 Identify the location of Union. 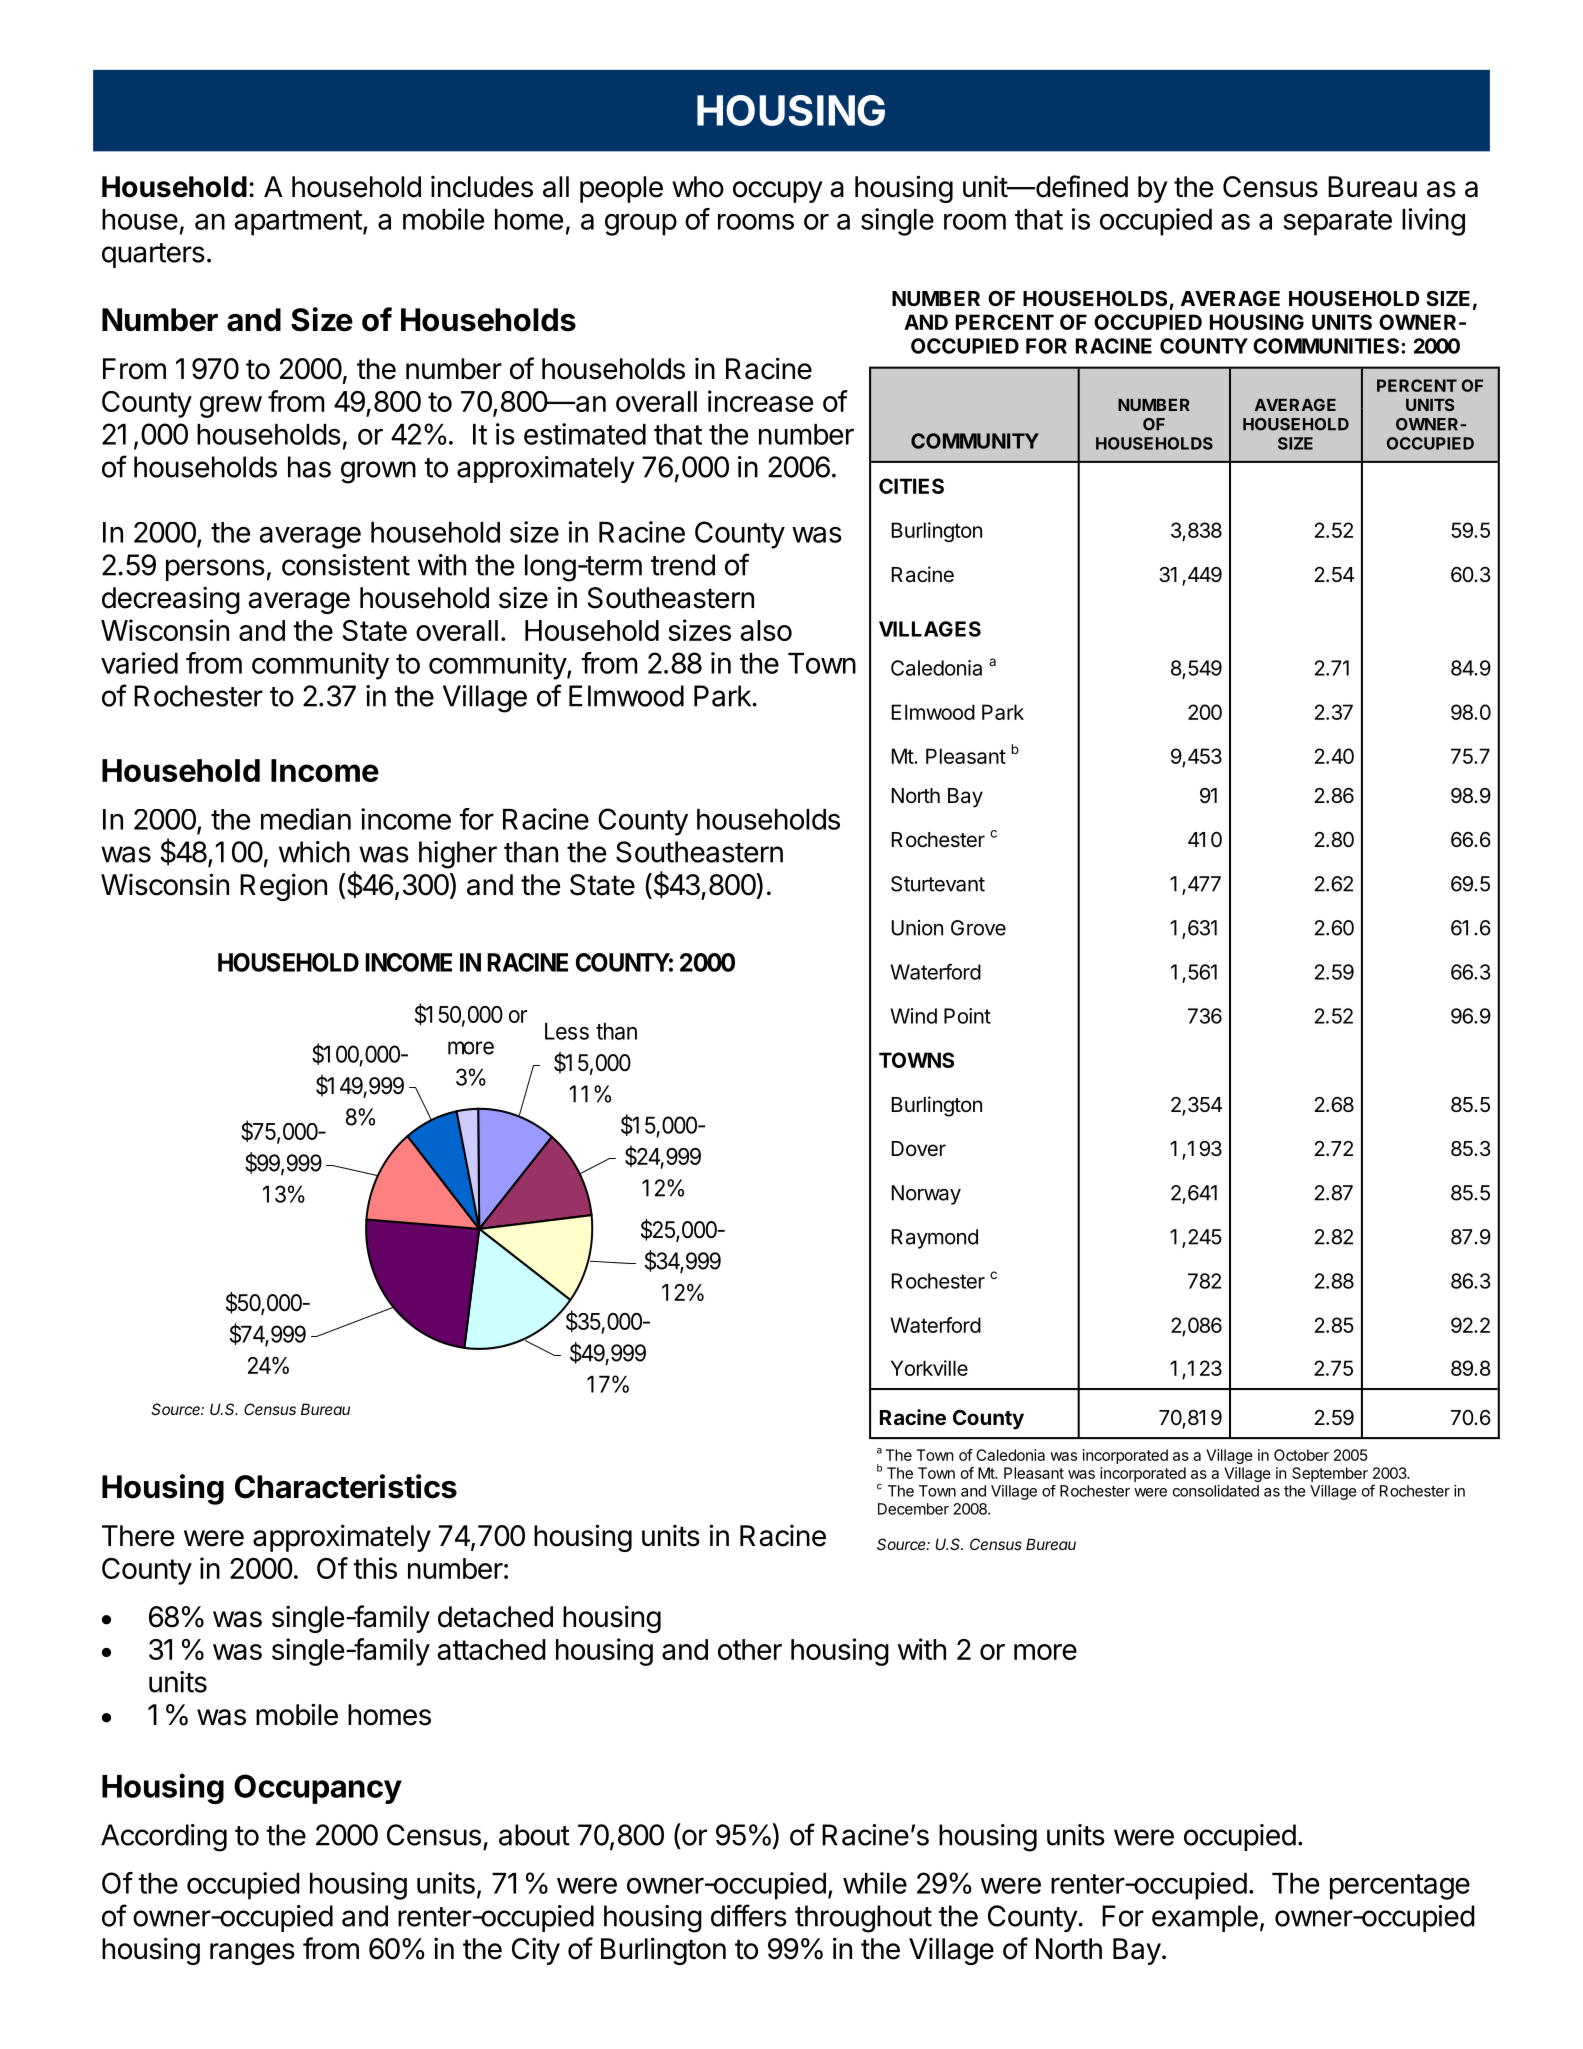
(917, 928).
